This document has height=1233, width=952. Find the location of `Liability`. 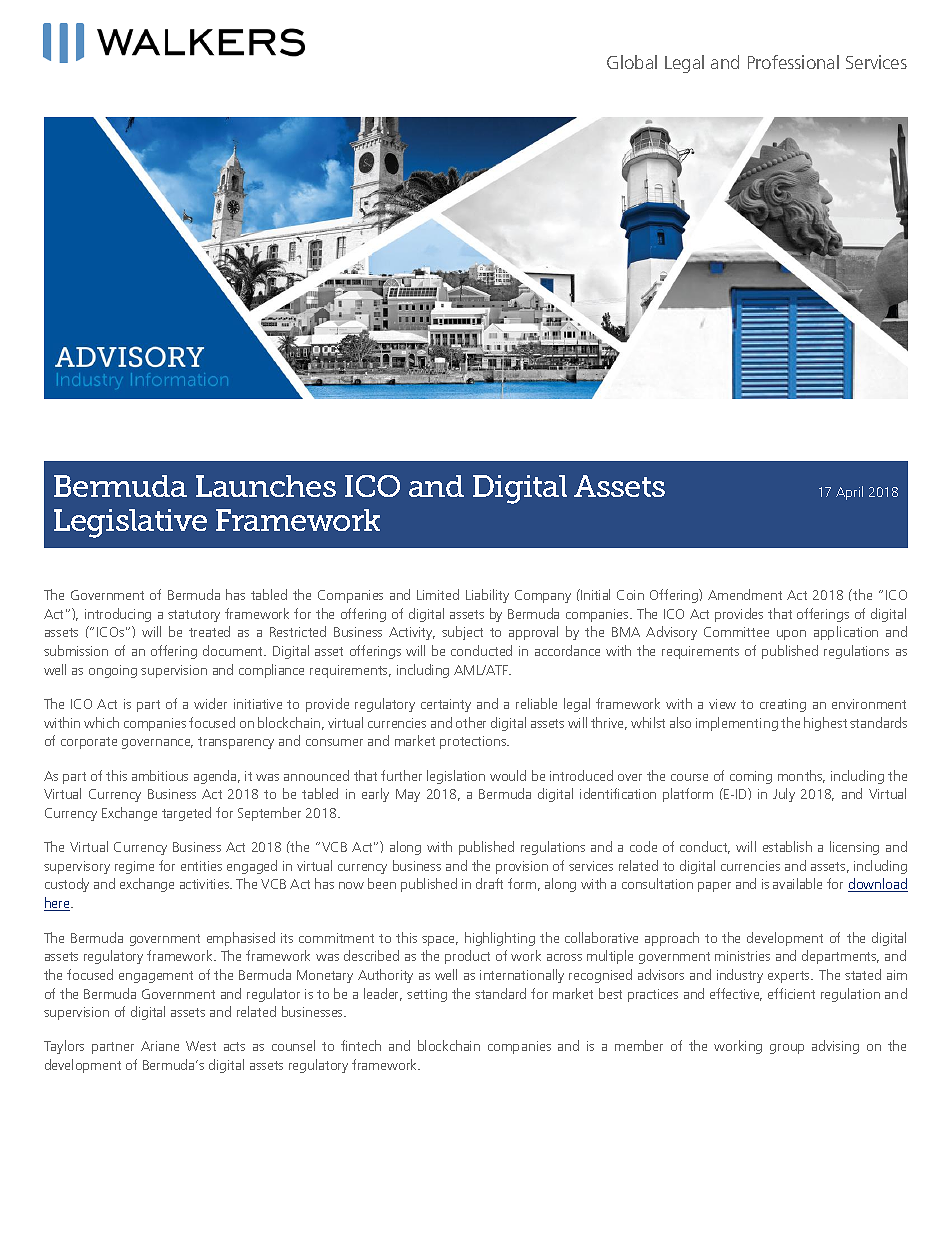

Liability is located at coordinates (487, 596).
